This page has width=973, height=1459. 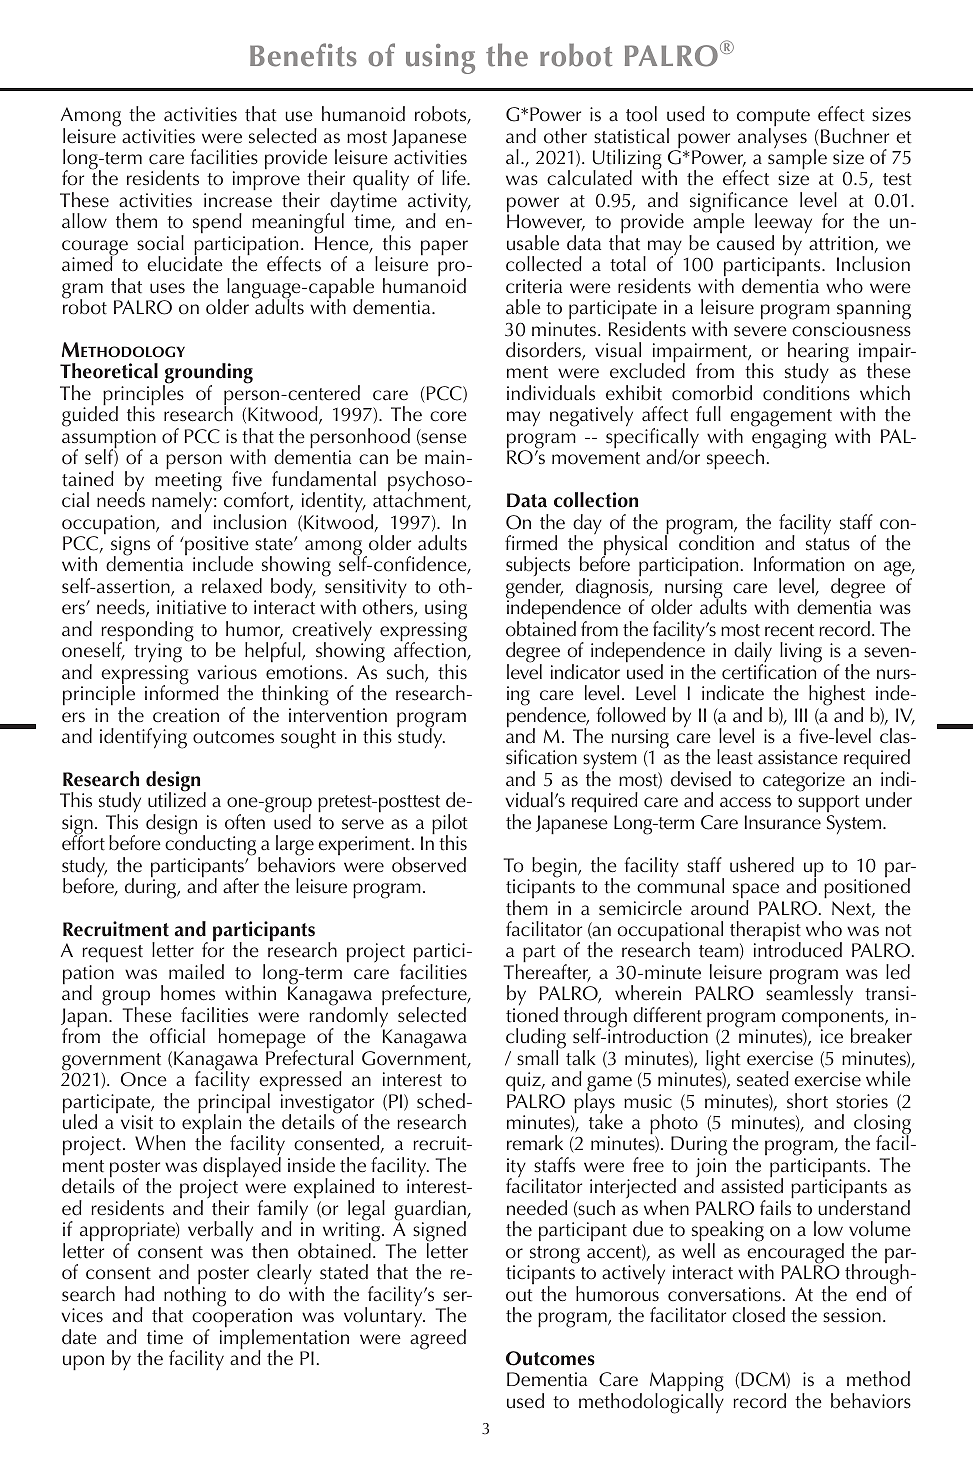 I want to click on nothing, so click(x=195, y=1295).
